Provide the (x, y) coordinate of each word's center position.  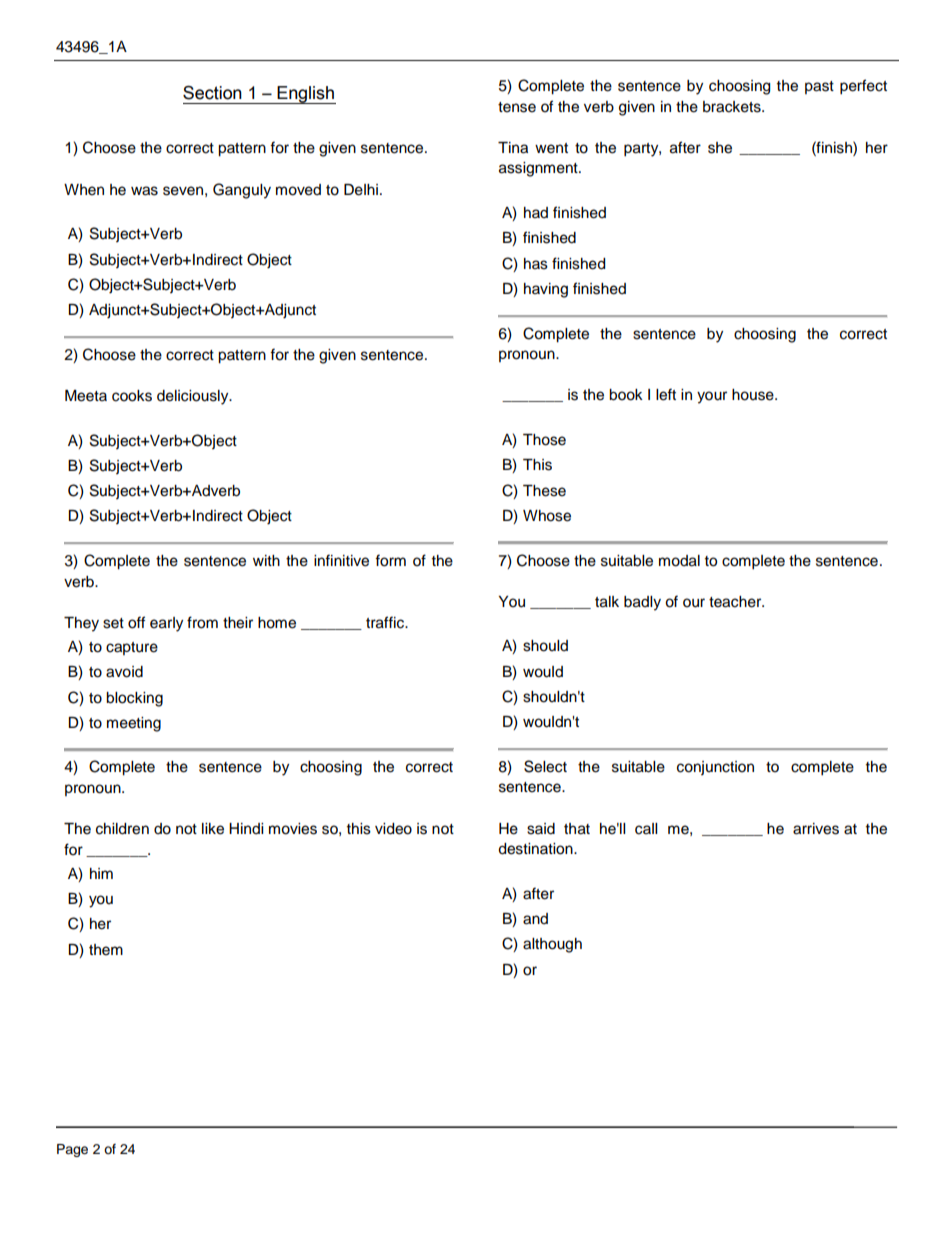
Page (72, 1150)
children (122, 829)
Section (212, 93)
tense (517, 107)
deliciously (194, 397)
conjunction (715, 768)
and (535, 919)
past (819, 87)
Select (545, 766)
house (754, 395)
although (552, 945)
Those (544, 440)
